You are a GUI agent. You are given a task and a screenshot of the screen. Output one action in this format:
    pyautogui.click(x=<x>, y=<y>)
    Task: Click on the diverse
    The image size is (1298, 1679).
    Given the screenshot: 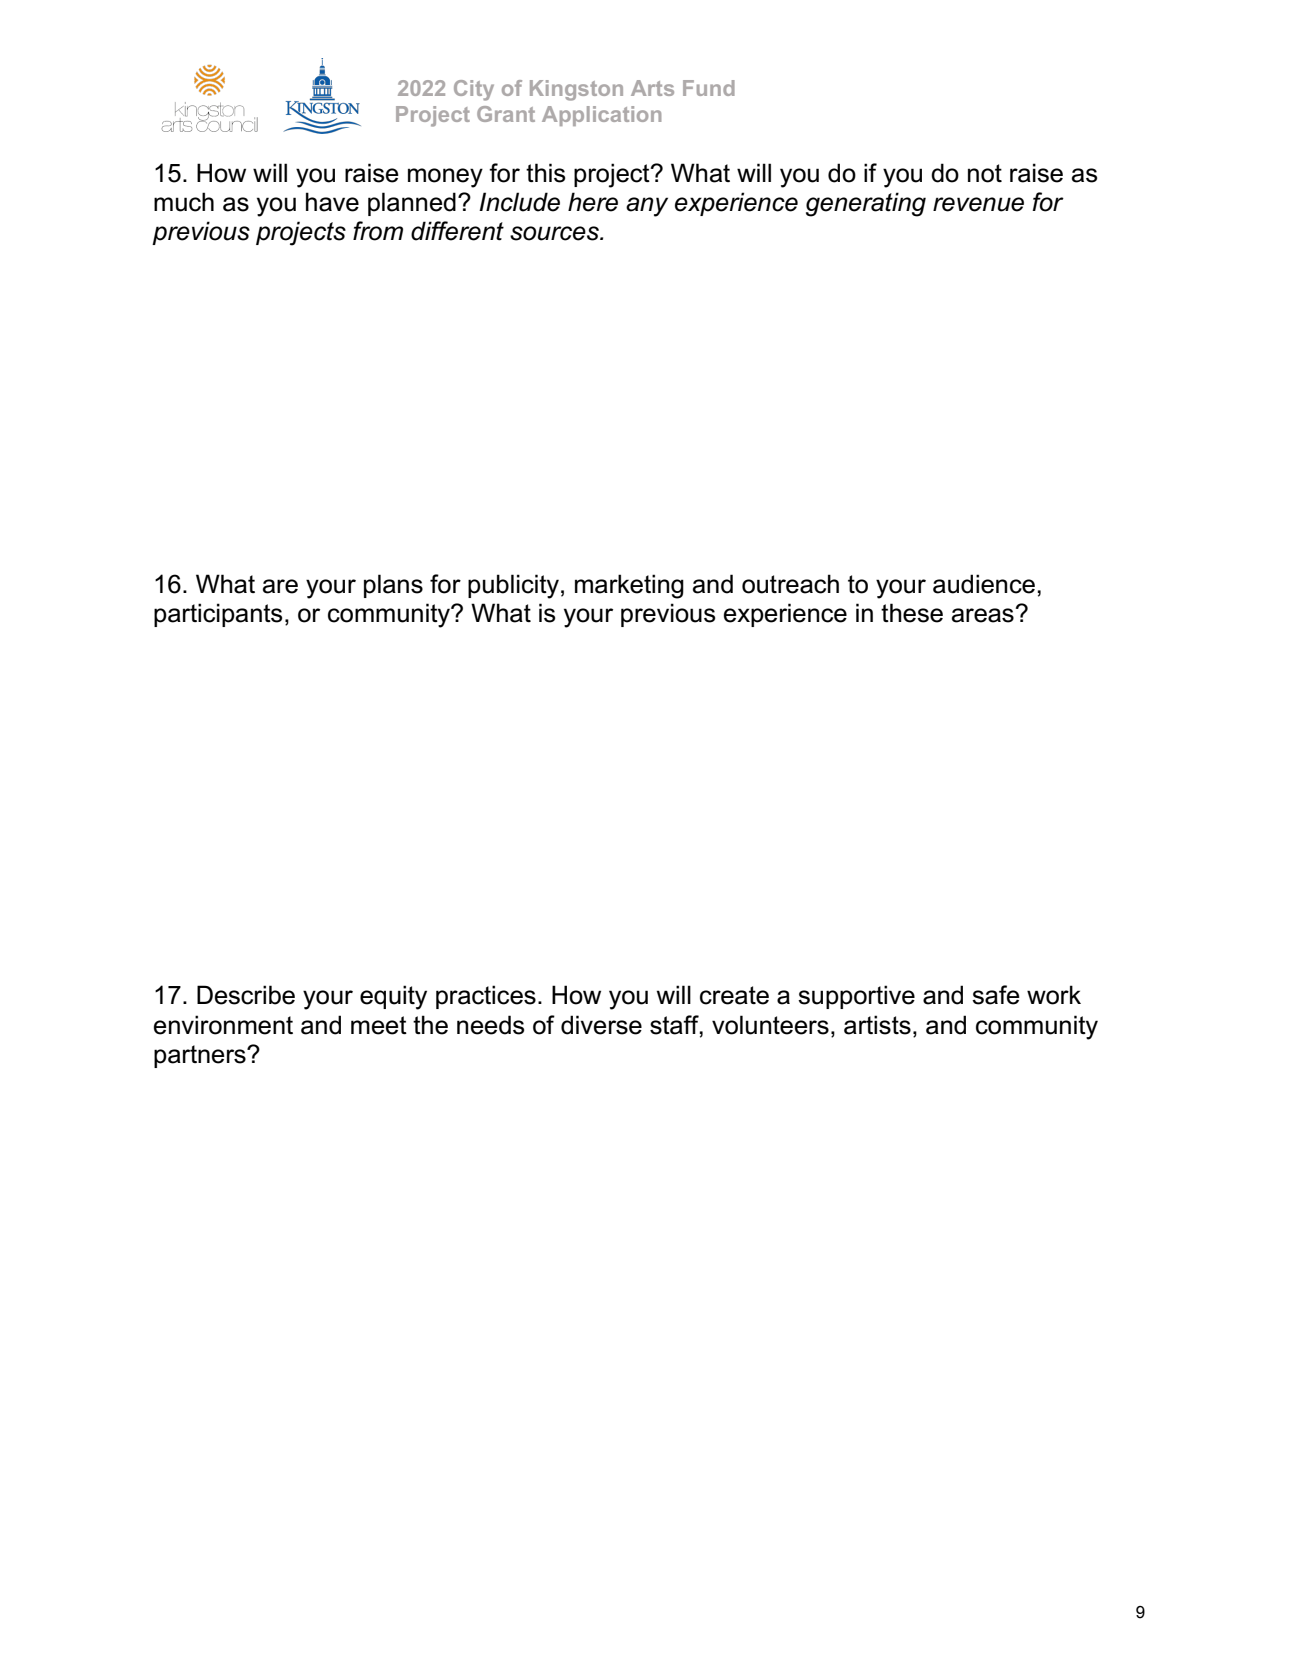 What is the action you would take?
    pyautogui.click(x=601, y=1025)
